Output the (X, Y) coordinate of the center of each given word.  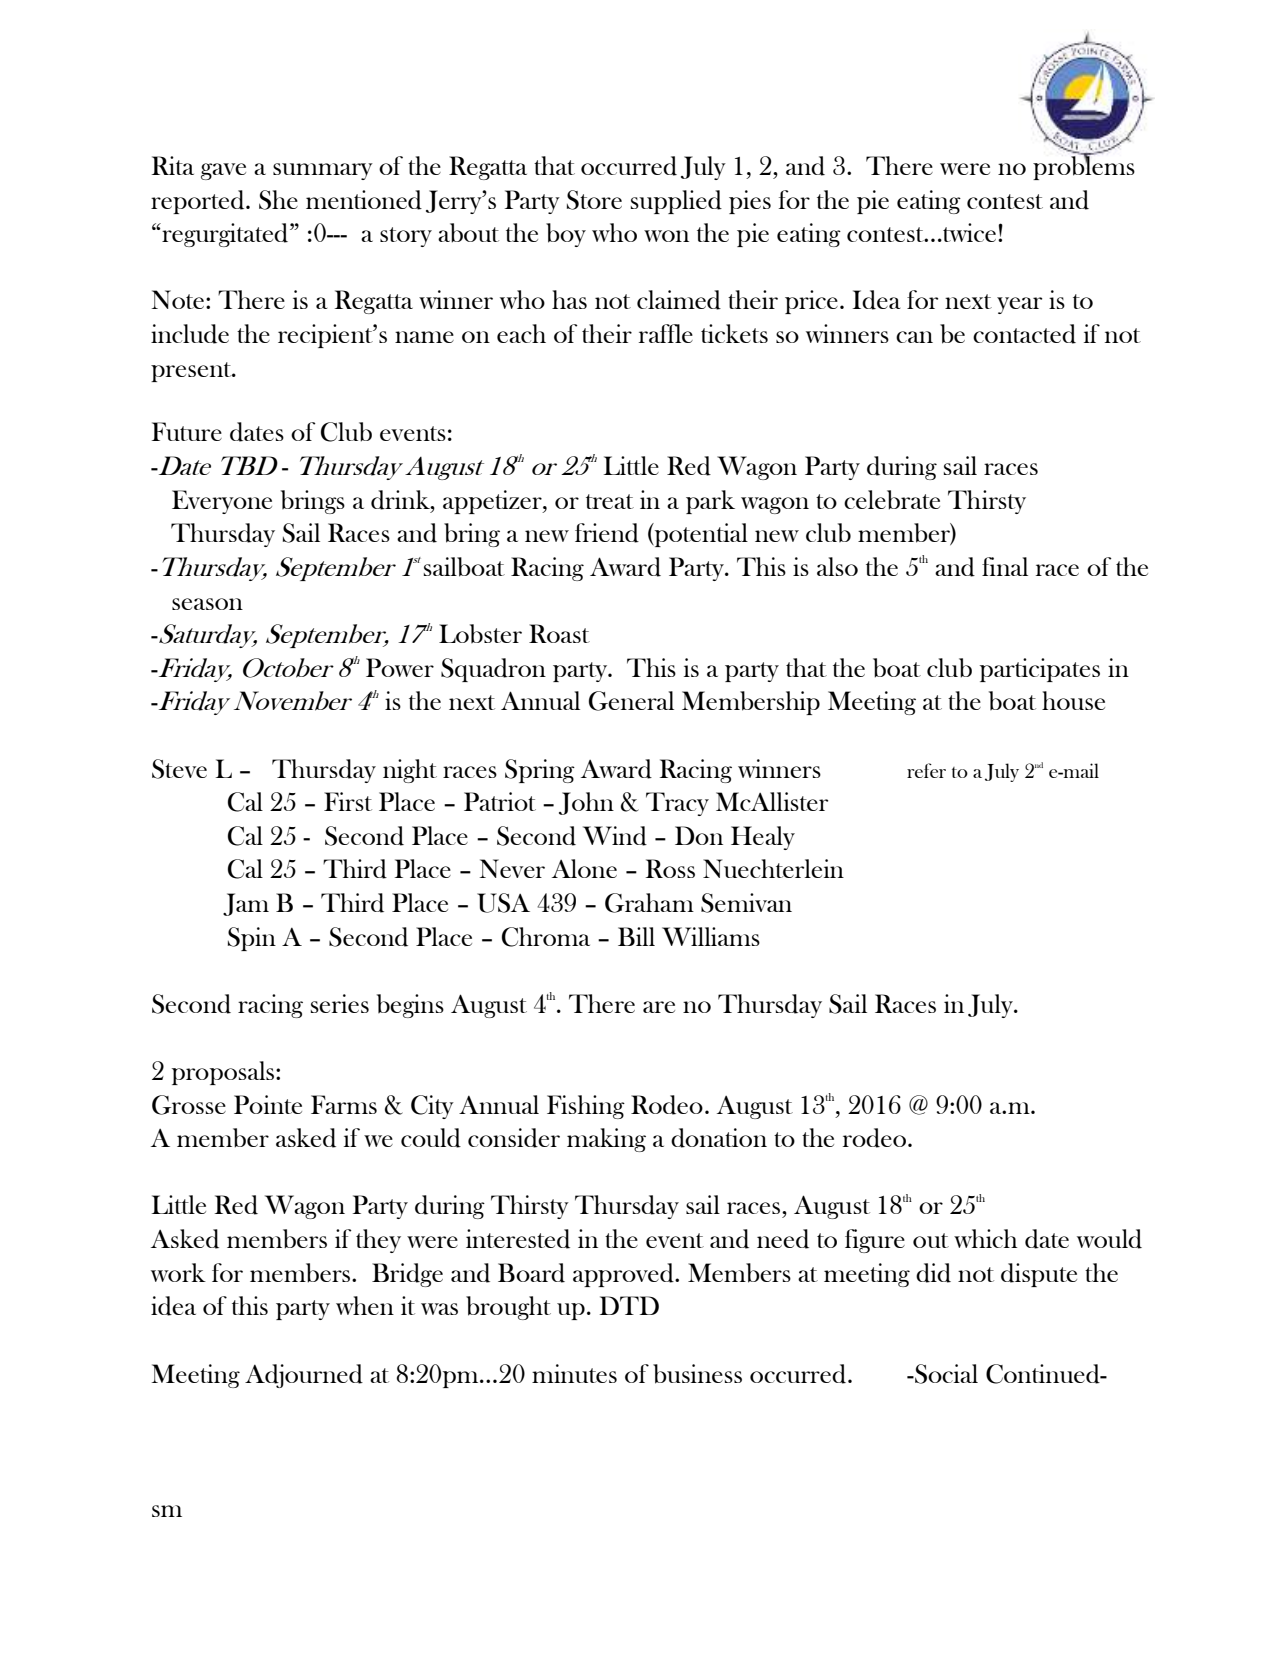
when (365, 1305)
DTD (629, 1305)
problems (1084, 167)
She (278, 200)
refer (926, 770)
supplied (676, 202)
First (348, 801)
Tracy (677, 804)
